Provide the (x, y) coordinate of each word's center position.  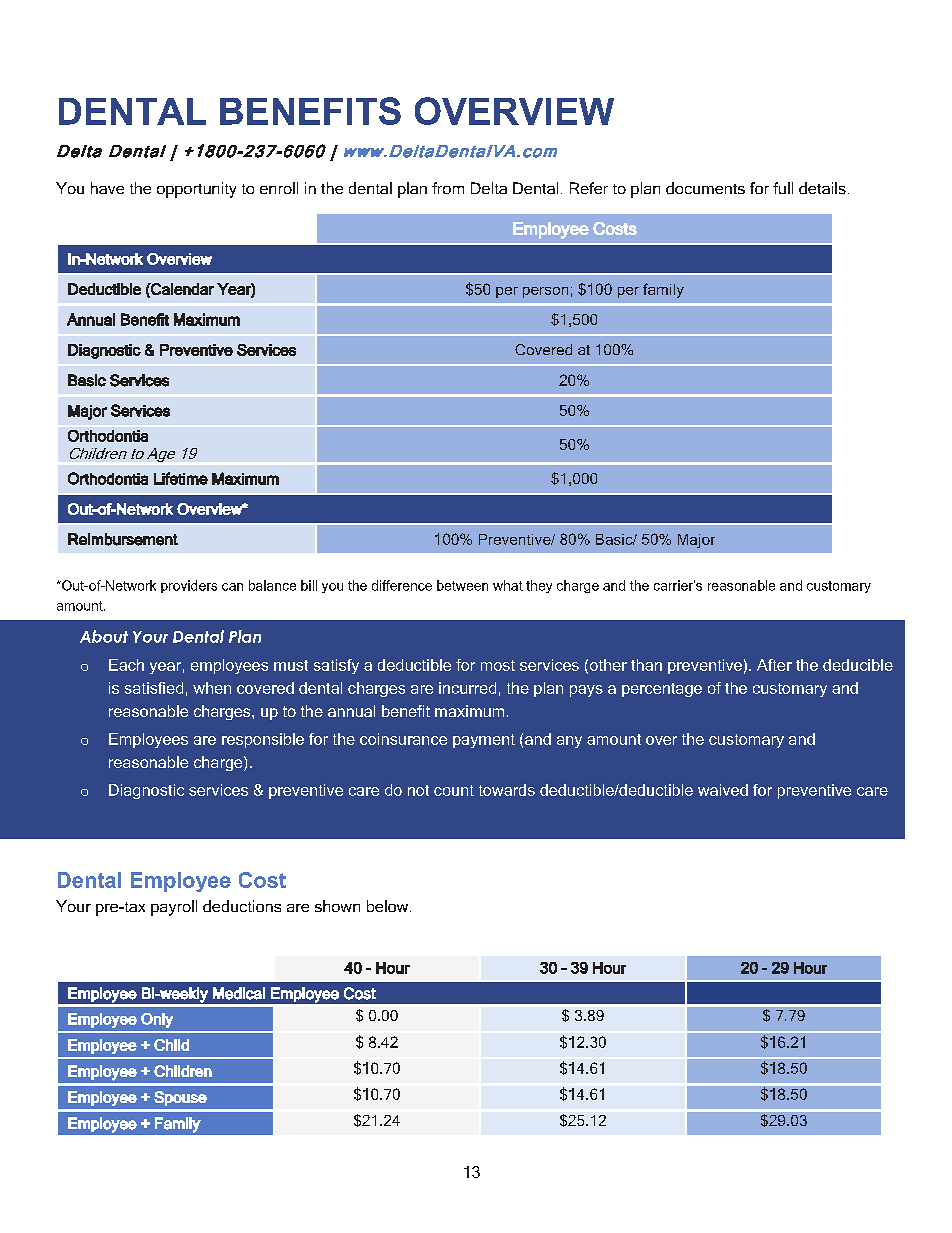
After (774, 665)
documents (705, 188)
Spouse (180, 1098)
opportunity (196, 190)
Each (126, 665)
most (498, 665)
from (448, 188)
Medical (239, 993)
